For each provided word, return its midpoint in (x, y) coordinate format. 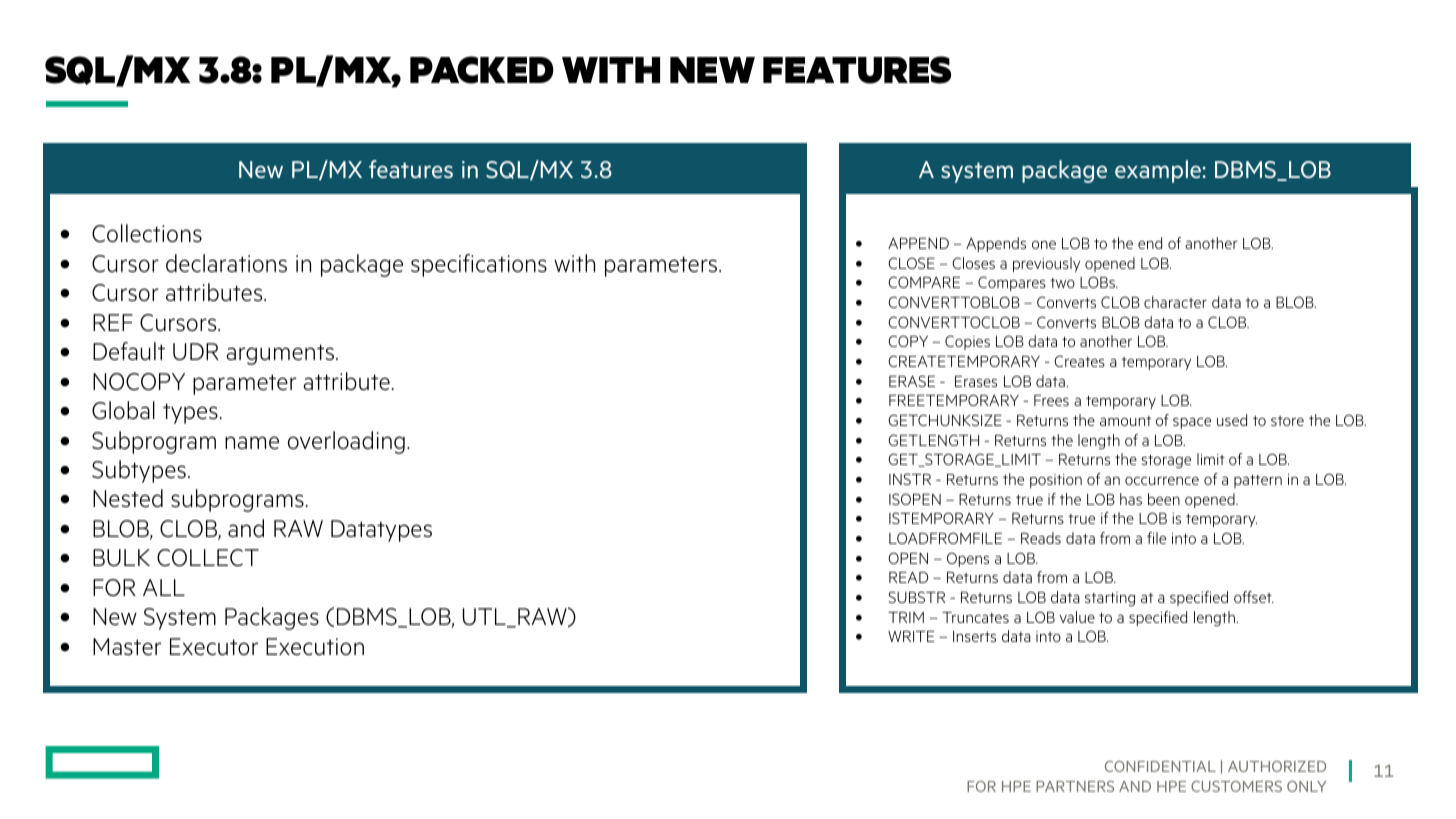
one (1044, 244)
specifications (479, 265)
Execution (315, 647)
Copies (967, 342)
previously (1046, 264)
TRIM (906, 617)
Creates (1079, 361)
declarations (226, 263)
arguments (281, 354)
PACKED (482, 70)
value (1077, 617)
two (1062, 283)
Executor (214, 647)
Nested (128, 498)
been (1164, 499)
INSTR (910, 479)
